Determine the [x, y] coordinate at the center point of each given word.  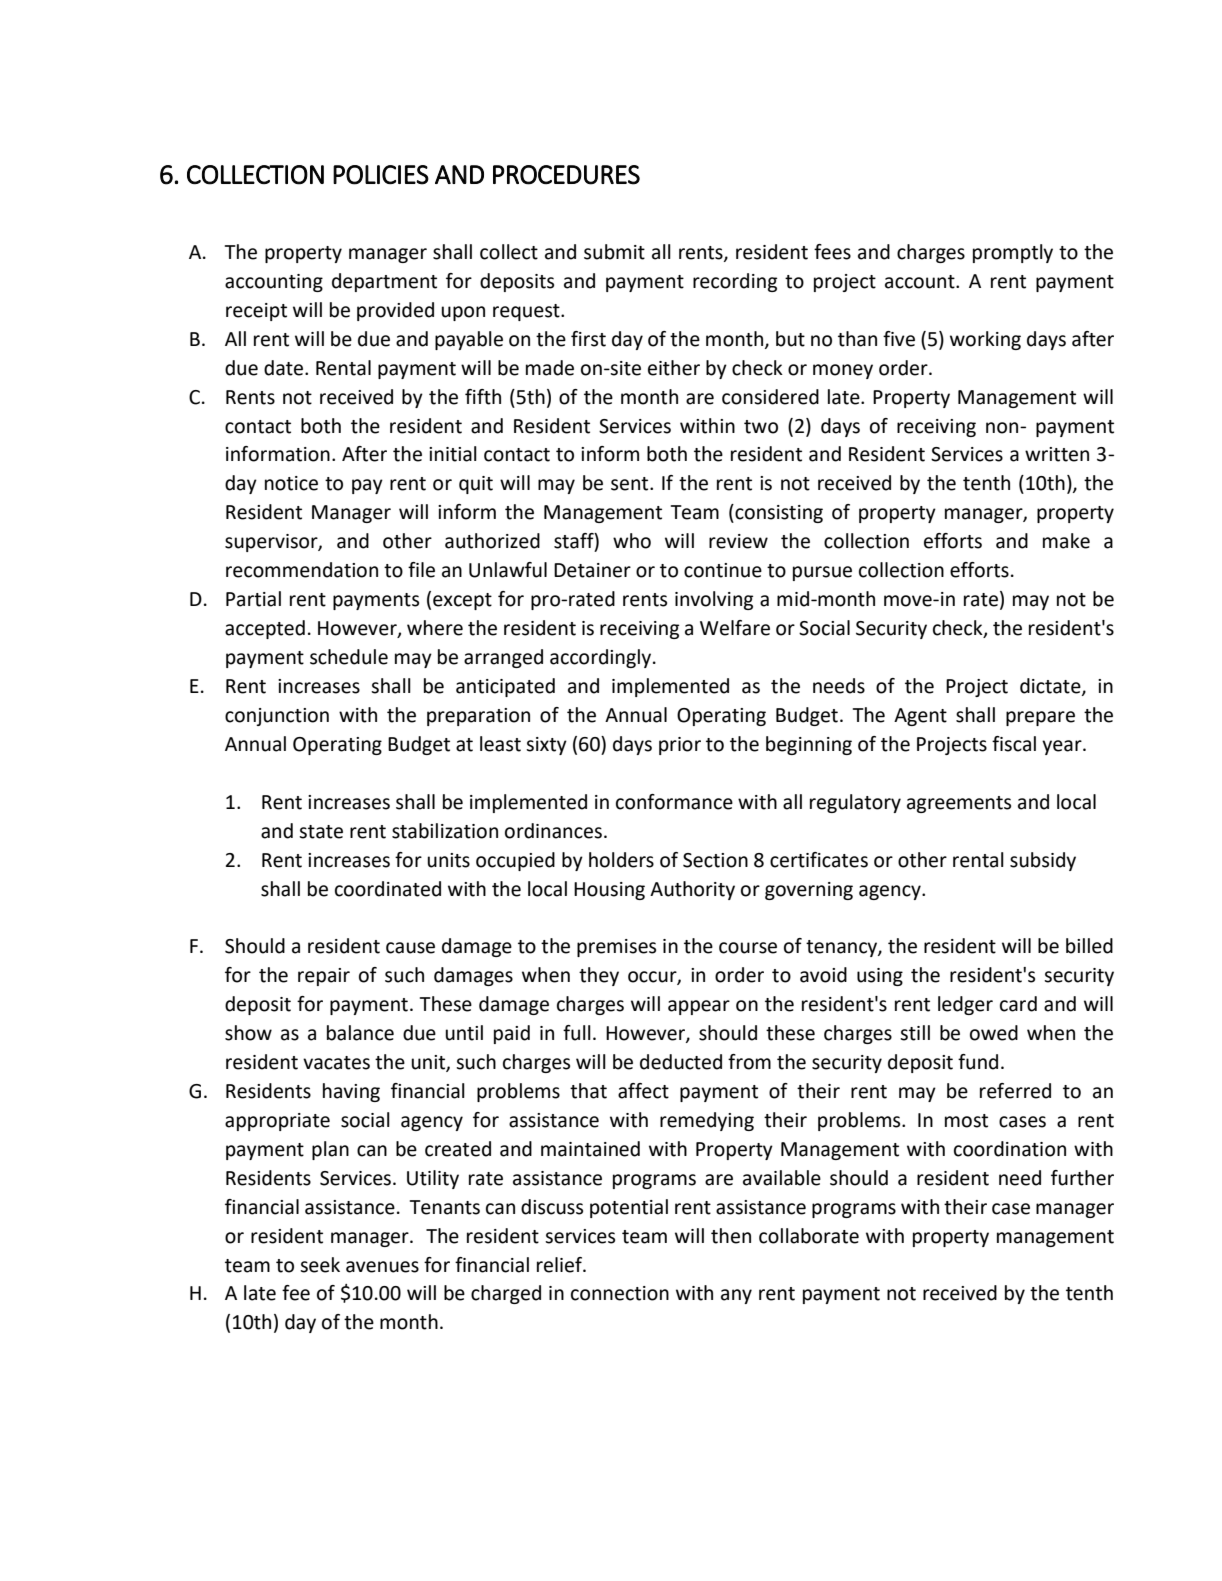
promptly [1013, 253]
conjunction [277, 717]
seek [320, 1265]
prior [680, 746]
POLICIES [381, 175]
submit [614, 252]
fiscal [1014, 744]
